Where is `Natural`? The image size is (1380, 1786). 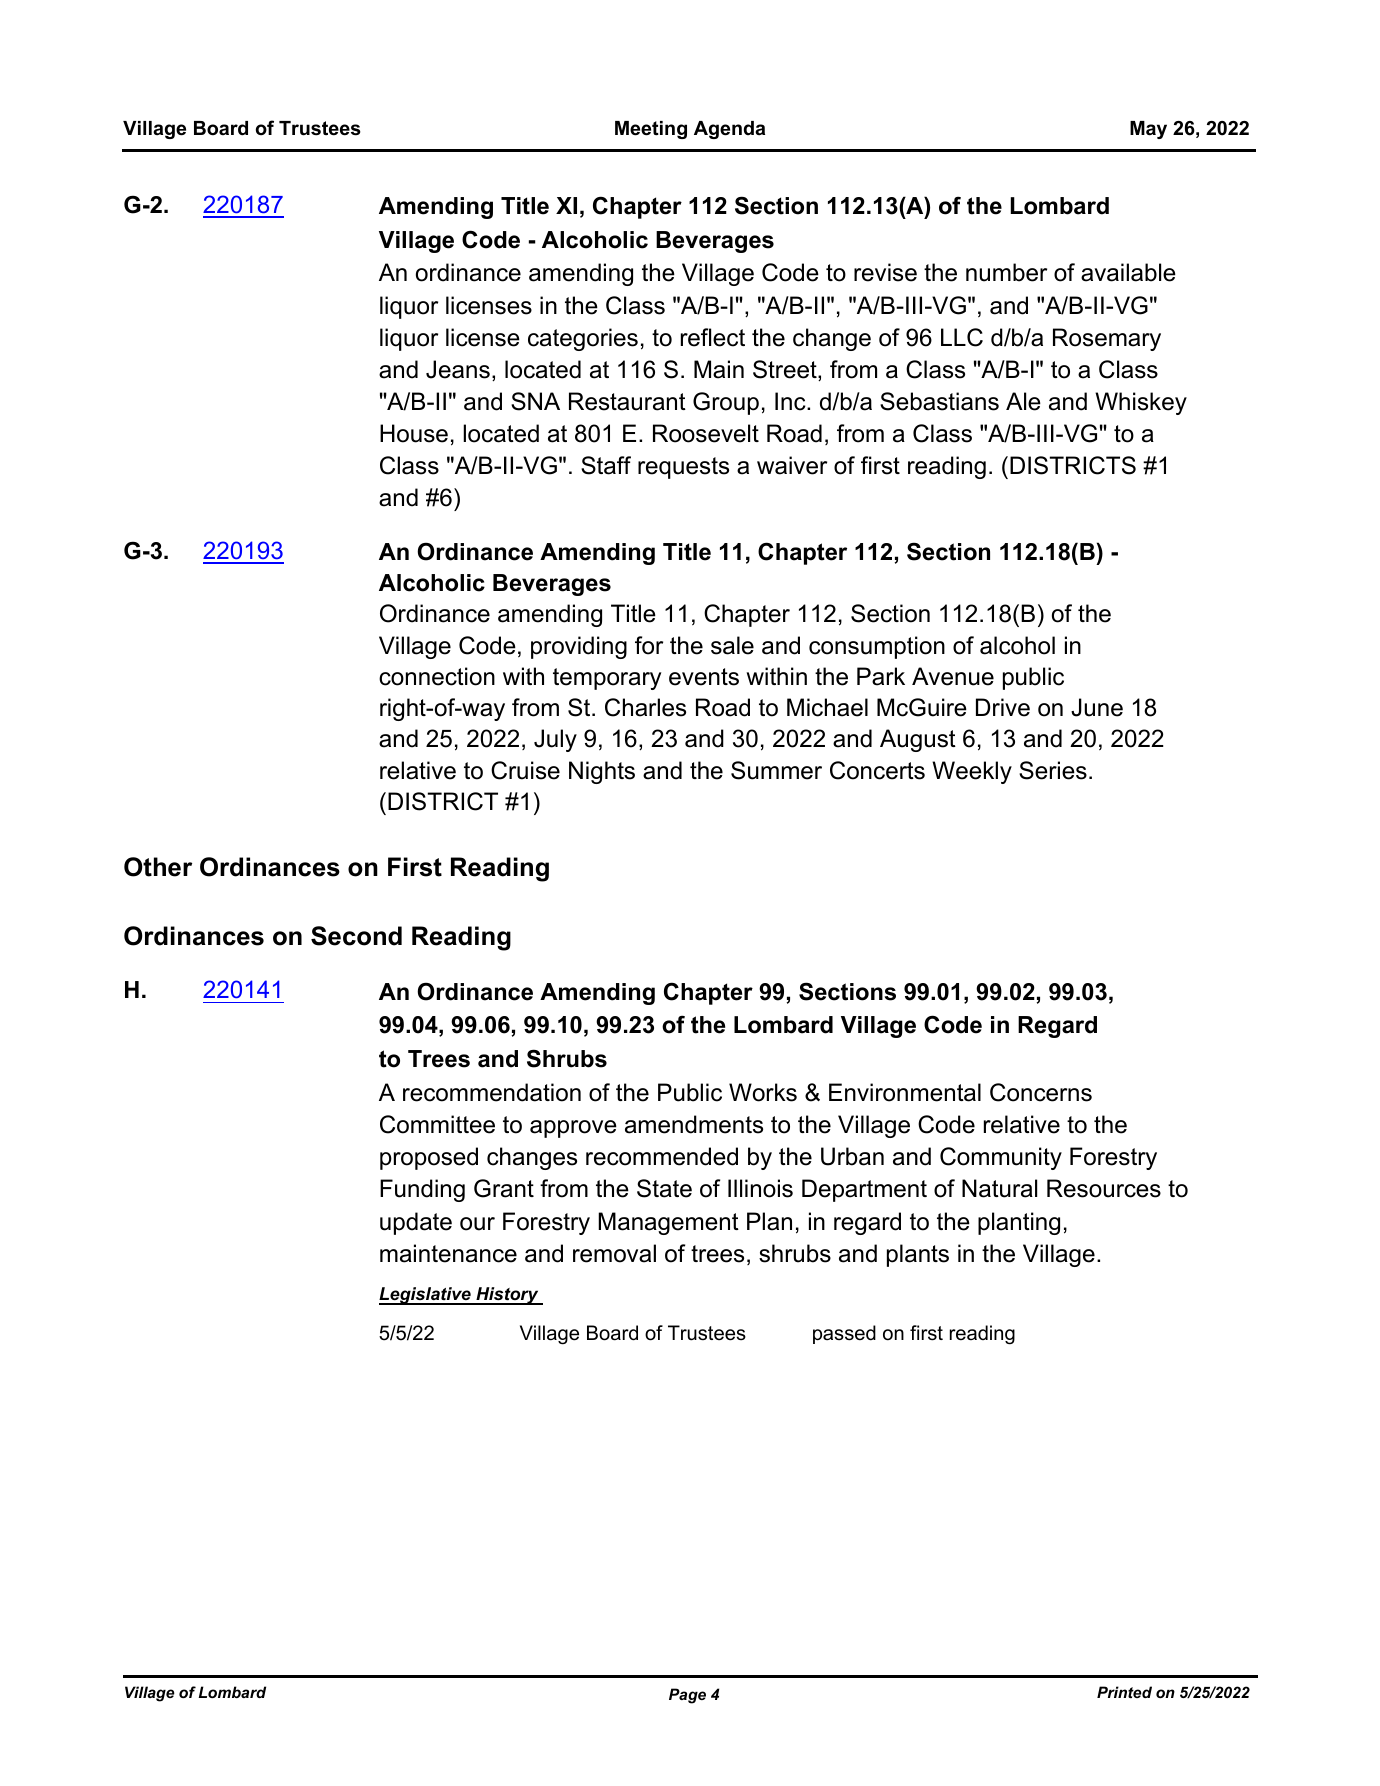 Natural is located at coordinates (999, 1188).
